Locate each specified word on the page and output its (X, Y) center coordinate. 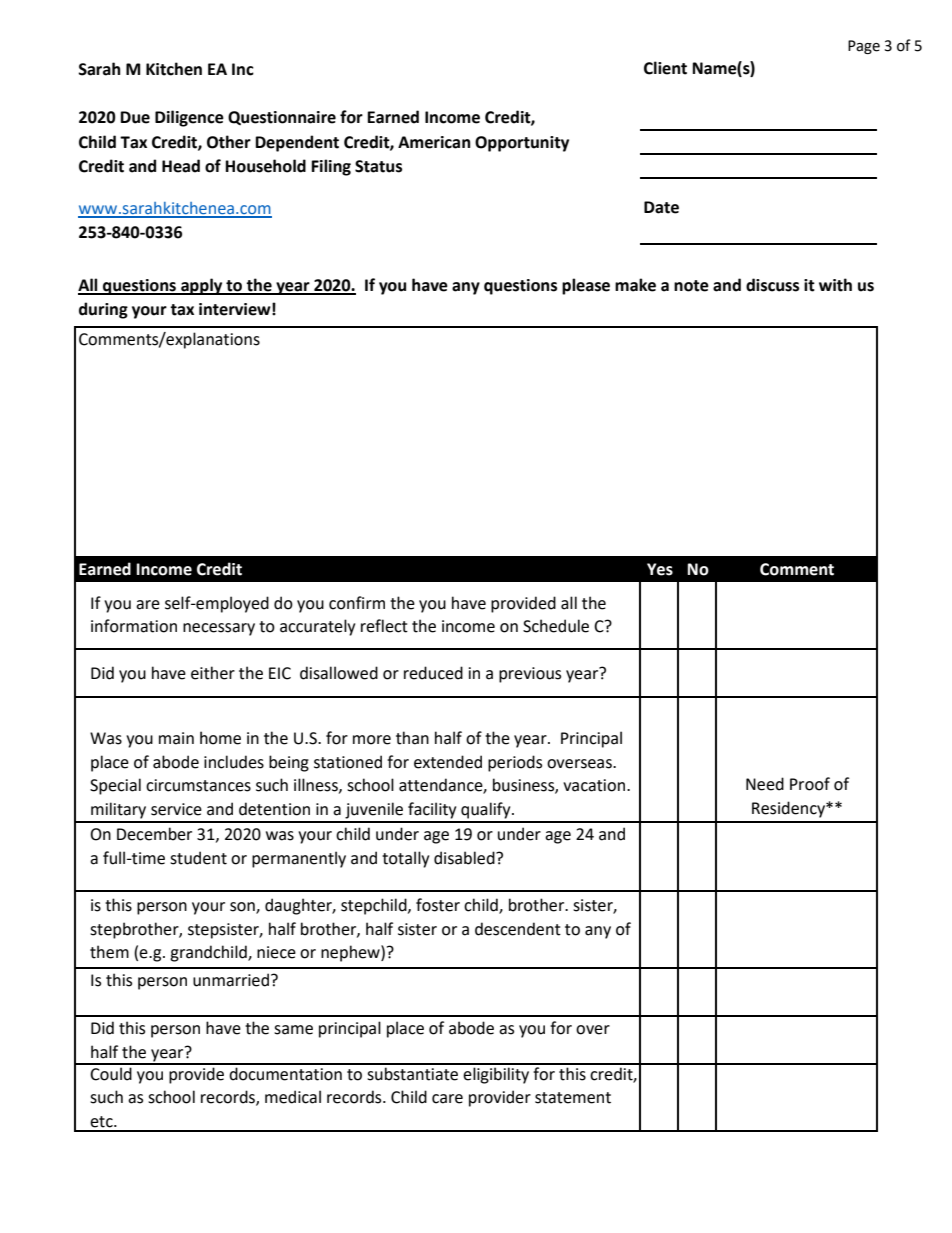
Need (765, 784)
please (586, 286)
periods (515, 763)
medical (293, 1097)
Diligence (189, 118)
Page (864, 47)
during (103, 310)
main (176, 738)
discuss (772, 285)
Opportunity (522, 144)
